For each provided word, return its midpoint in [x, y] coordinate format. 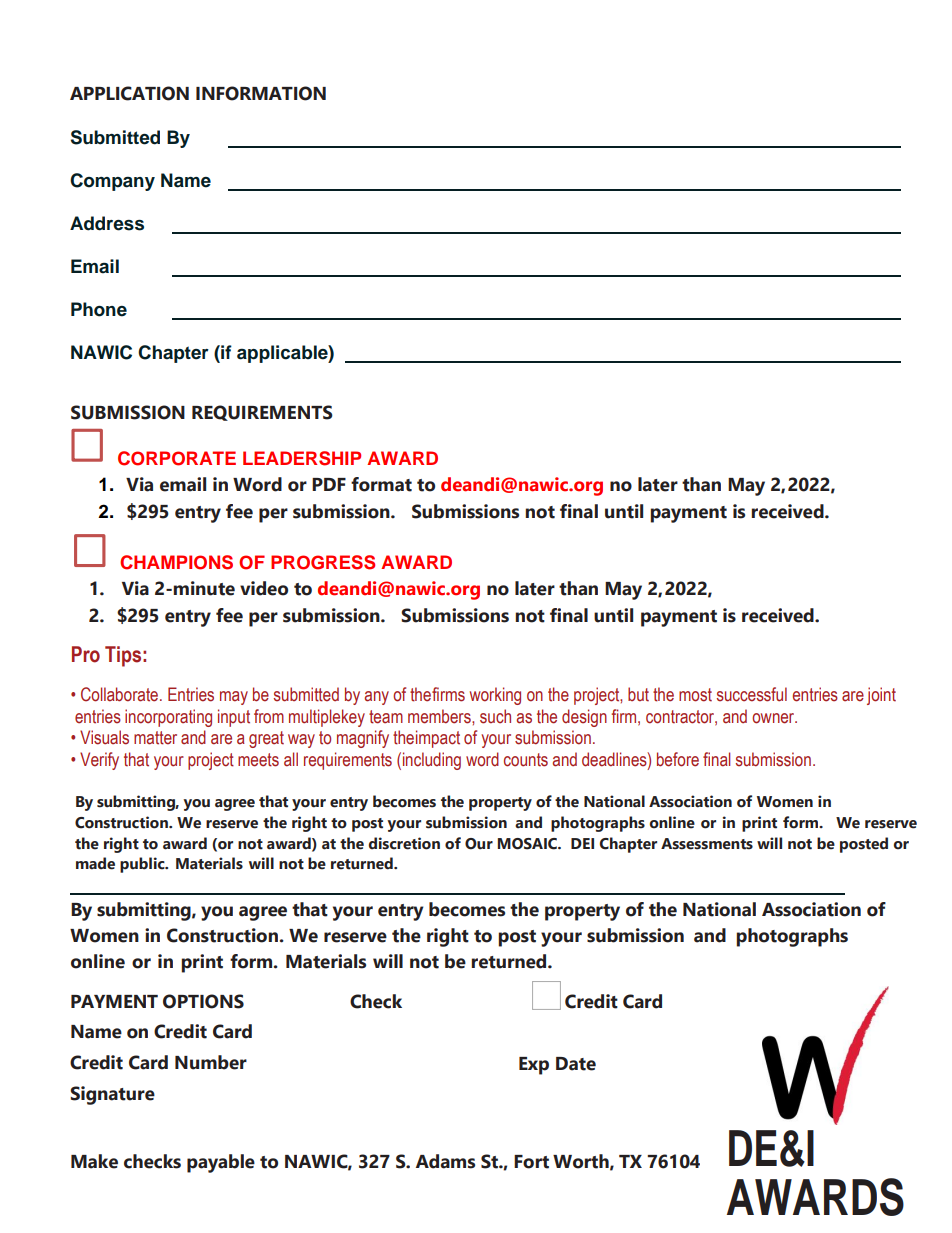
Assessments [707, 844]
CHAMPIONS [176, 562]
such [495, 716]
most [695, 695]
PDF [329, 484]
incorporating [168, 718]
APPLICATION [129, 93]
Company [112, 182]
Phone [99, 309]
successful [752, 694]
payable [221, 1163]
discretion [404, 843]
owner [774, 718]
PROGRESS [323, 562]
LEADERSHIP [302, 458]
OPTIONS [203, 1001]
